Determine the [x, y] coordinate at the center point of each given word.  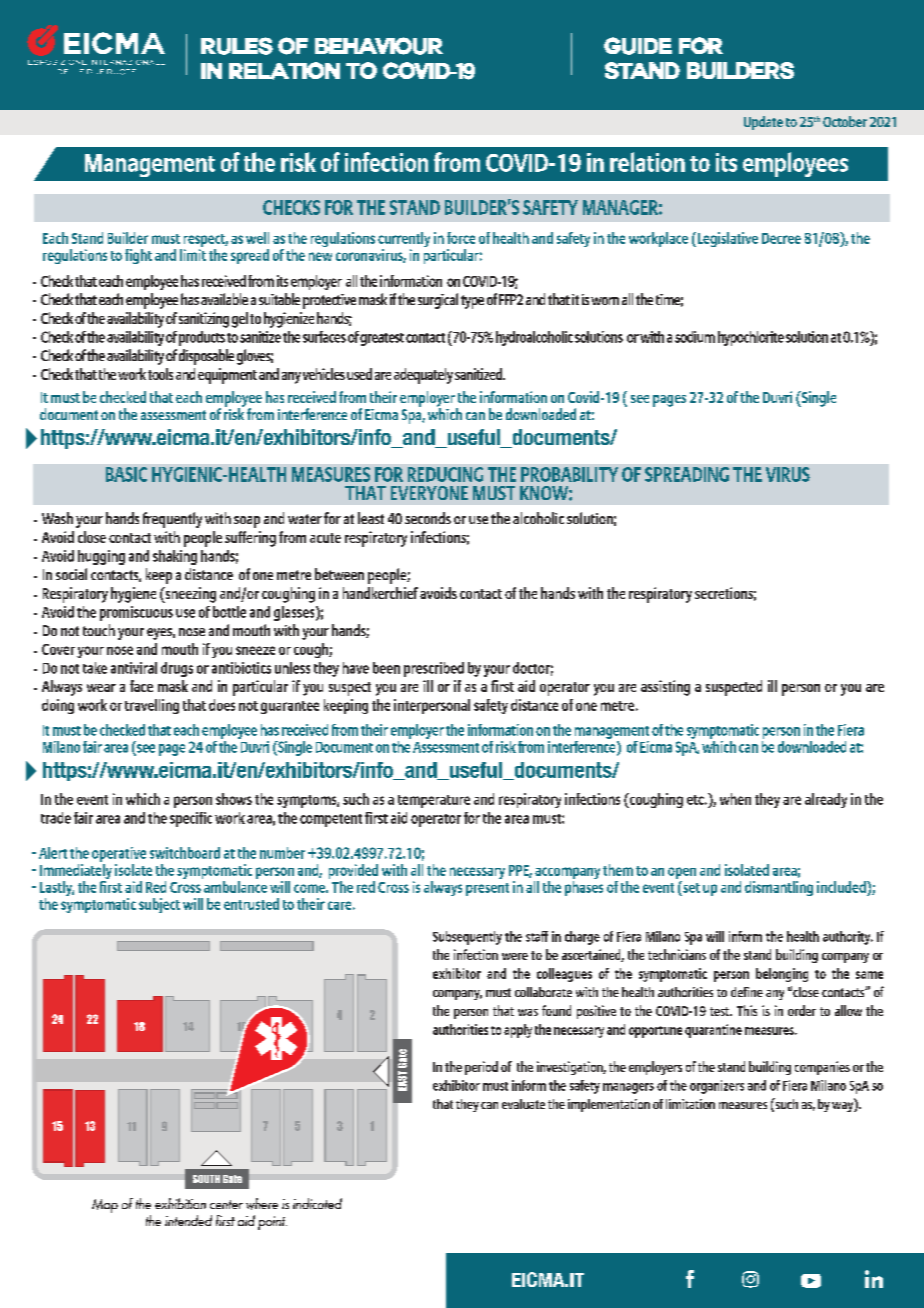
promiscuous [136, 613]
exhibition [180, 1203]
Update [763, 123]
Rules [237, 46]
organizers [717, 1087]
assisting [665, 688]
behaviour [379, 46]
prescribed [434, 669]
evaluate [523, 1104]
